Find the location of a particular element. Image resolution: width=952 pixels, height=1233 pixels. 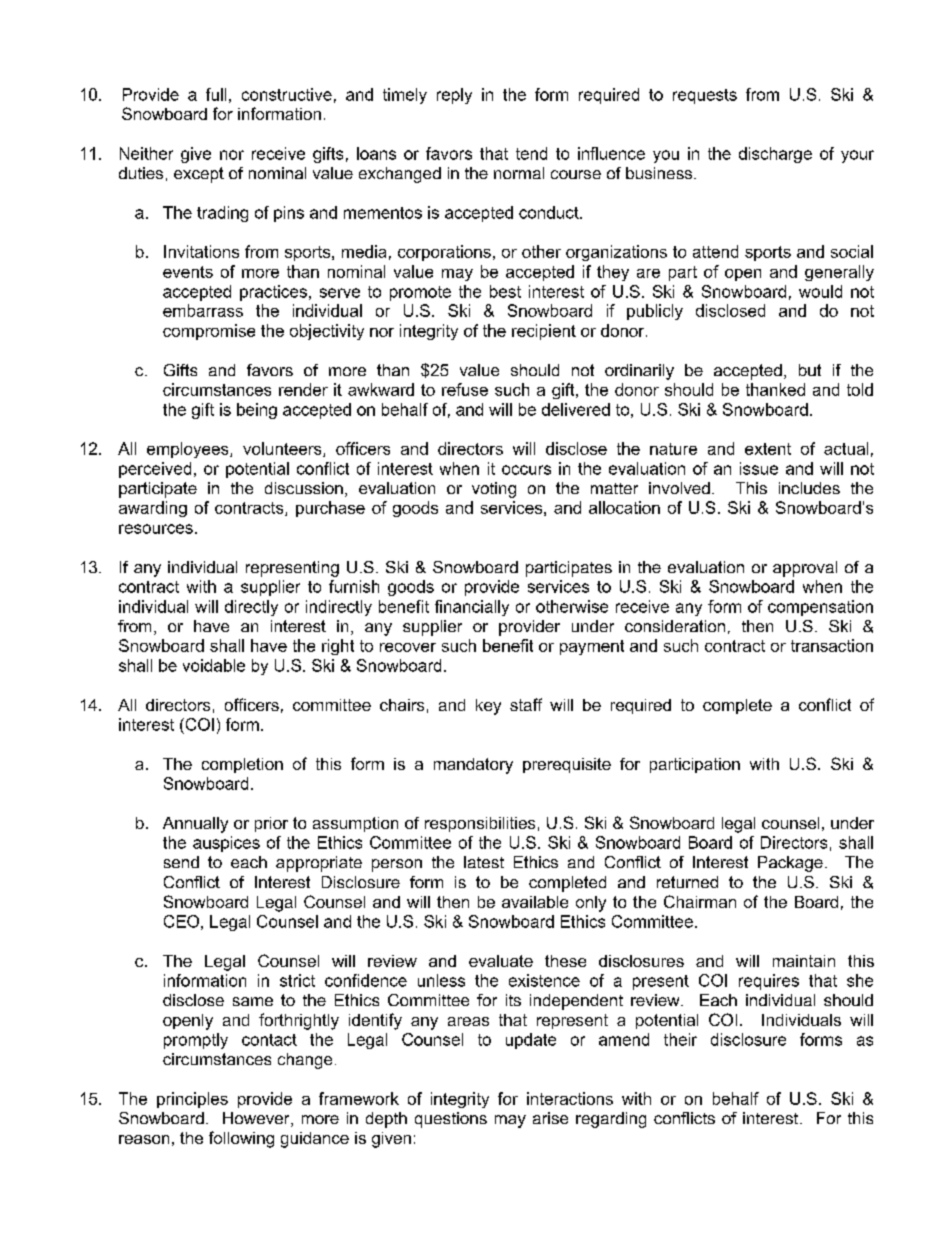

compromise is located at coordinates (209, 332).
